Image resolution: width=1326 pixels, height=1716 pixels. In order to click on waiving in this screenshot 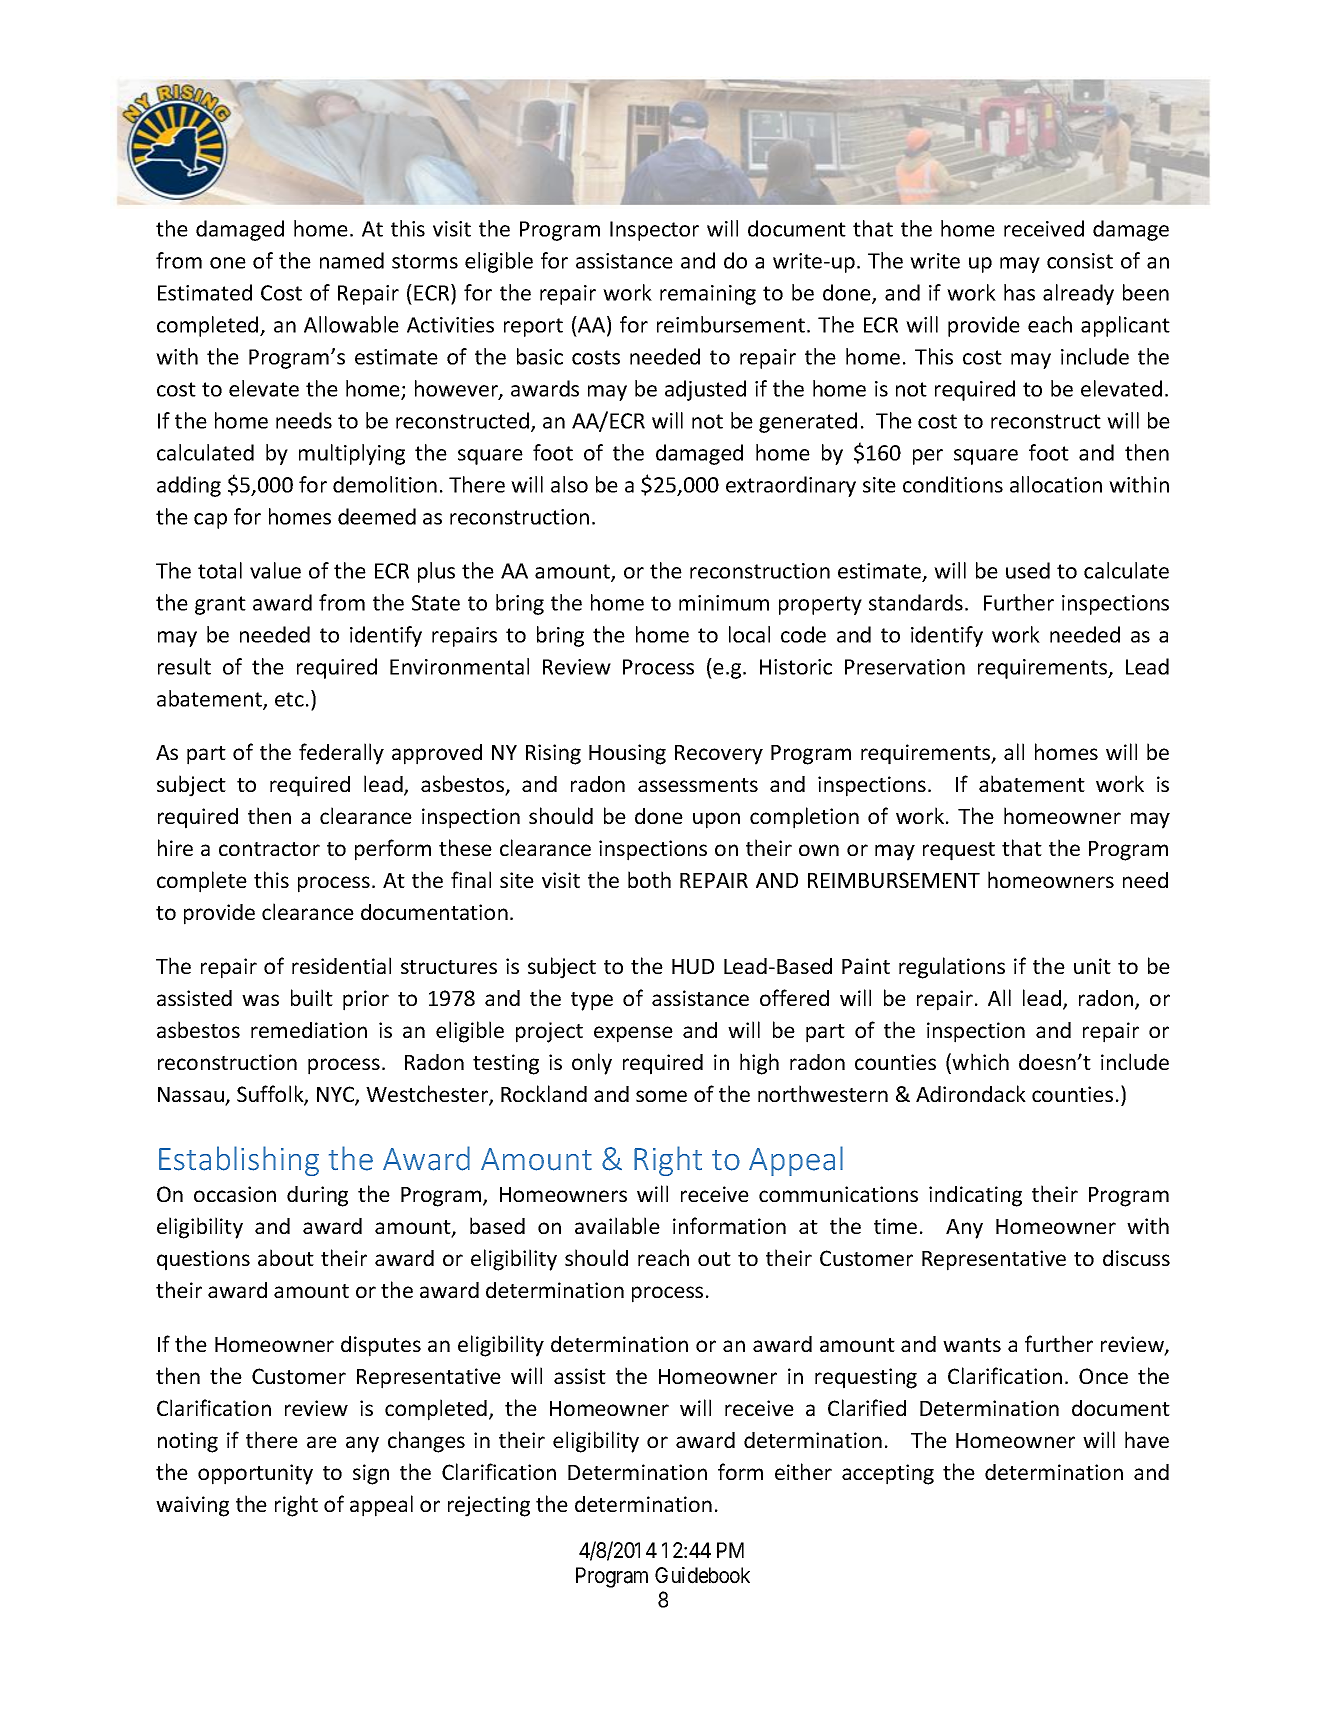, I will do `click(192, 1506)`.
